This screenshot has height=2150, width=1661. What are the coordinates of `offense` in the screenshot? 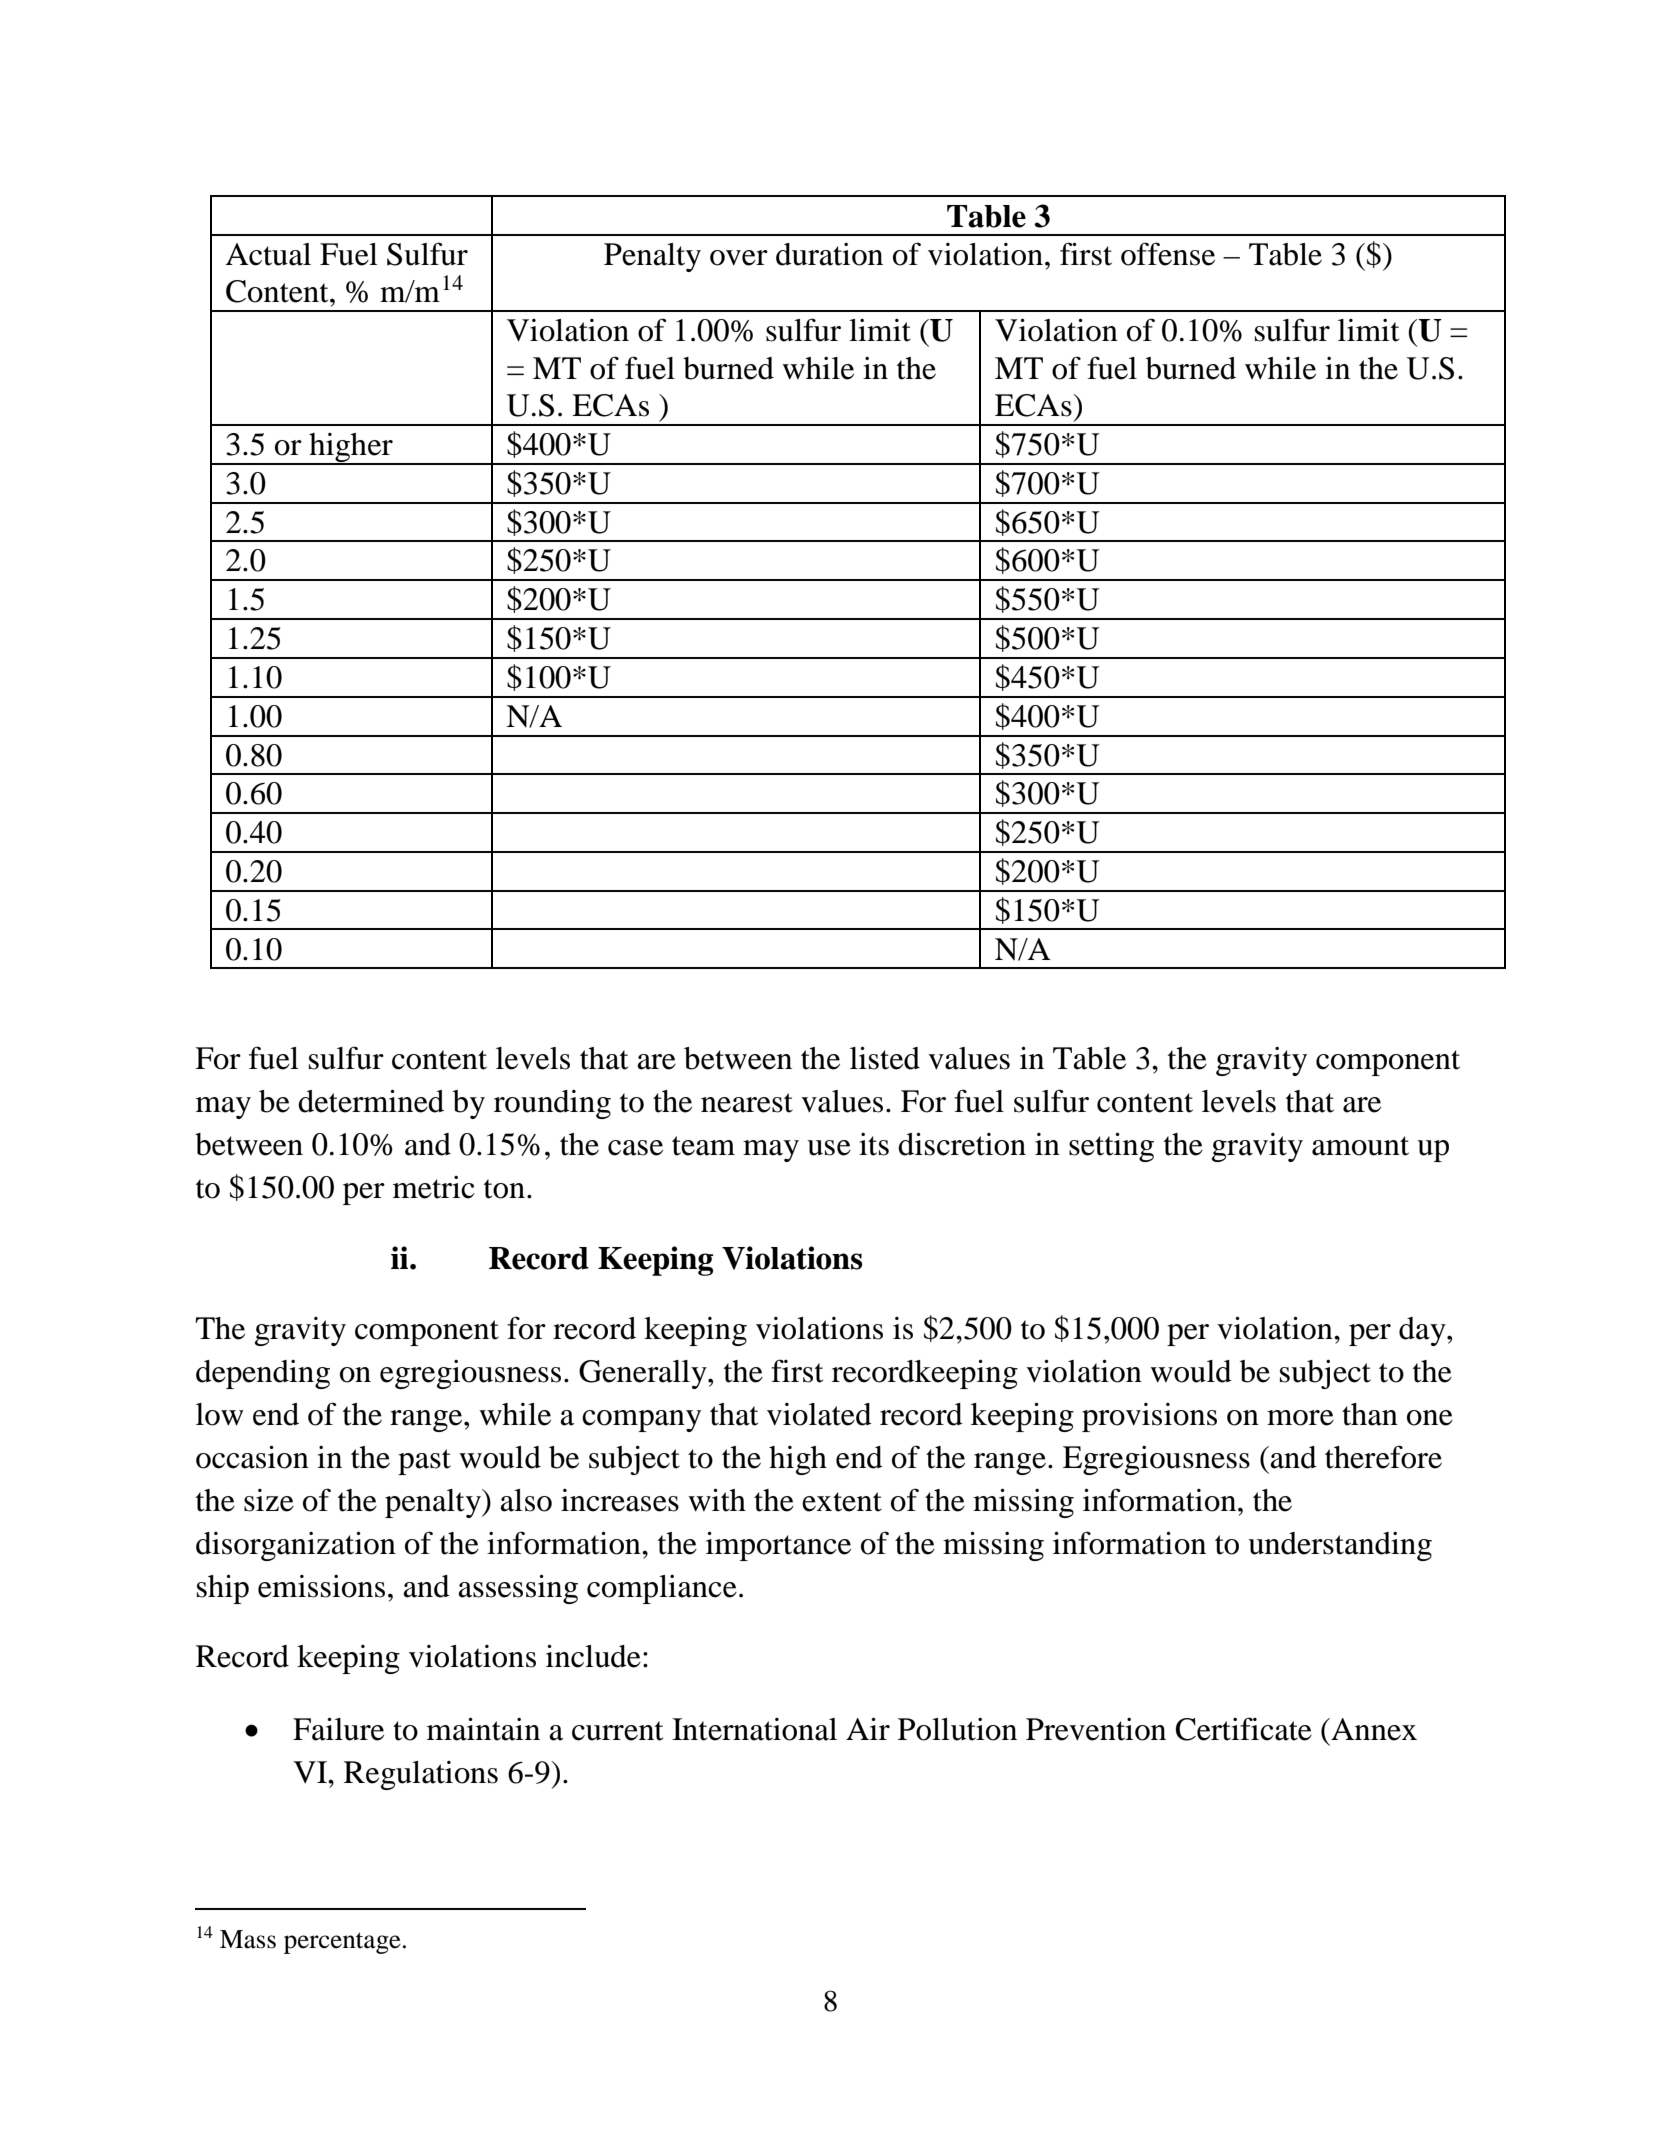 It's located at (1168, 254).
